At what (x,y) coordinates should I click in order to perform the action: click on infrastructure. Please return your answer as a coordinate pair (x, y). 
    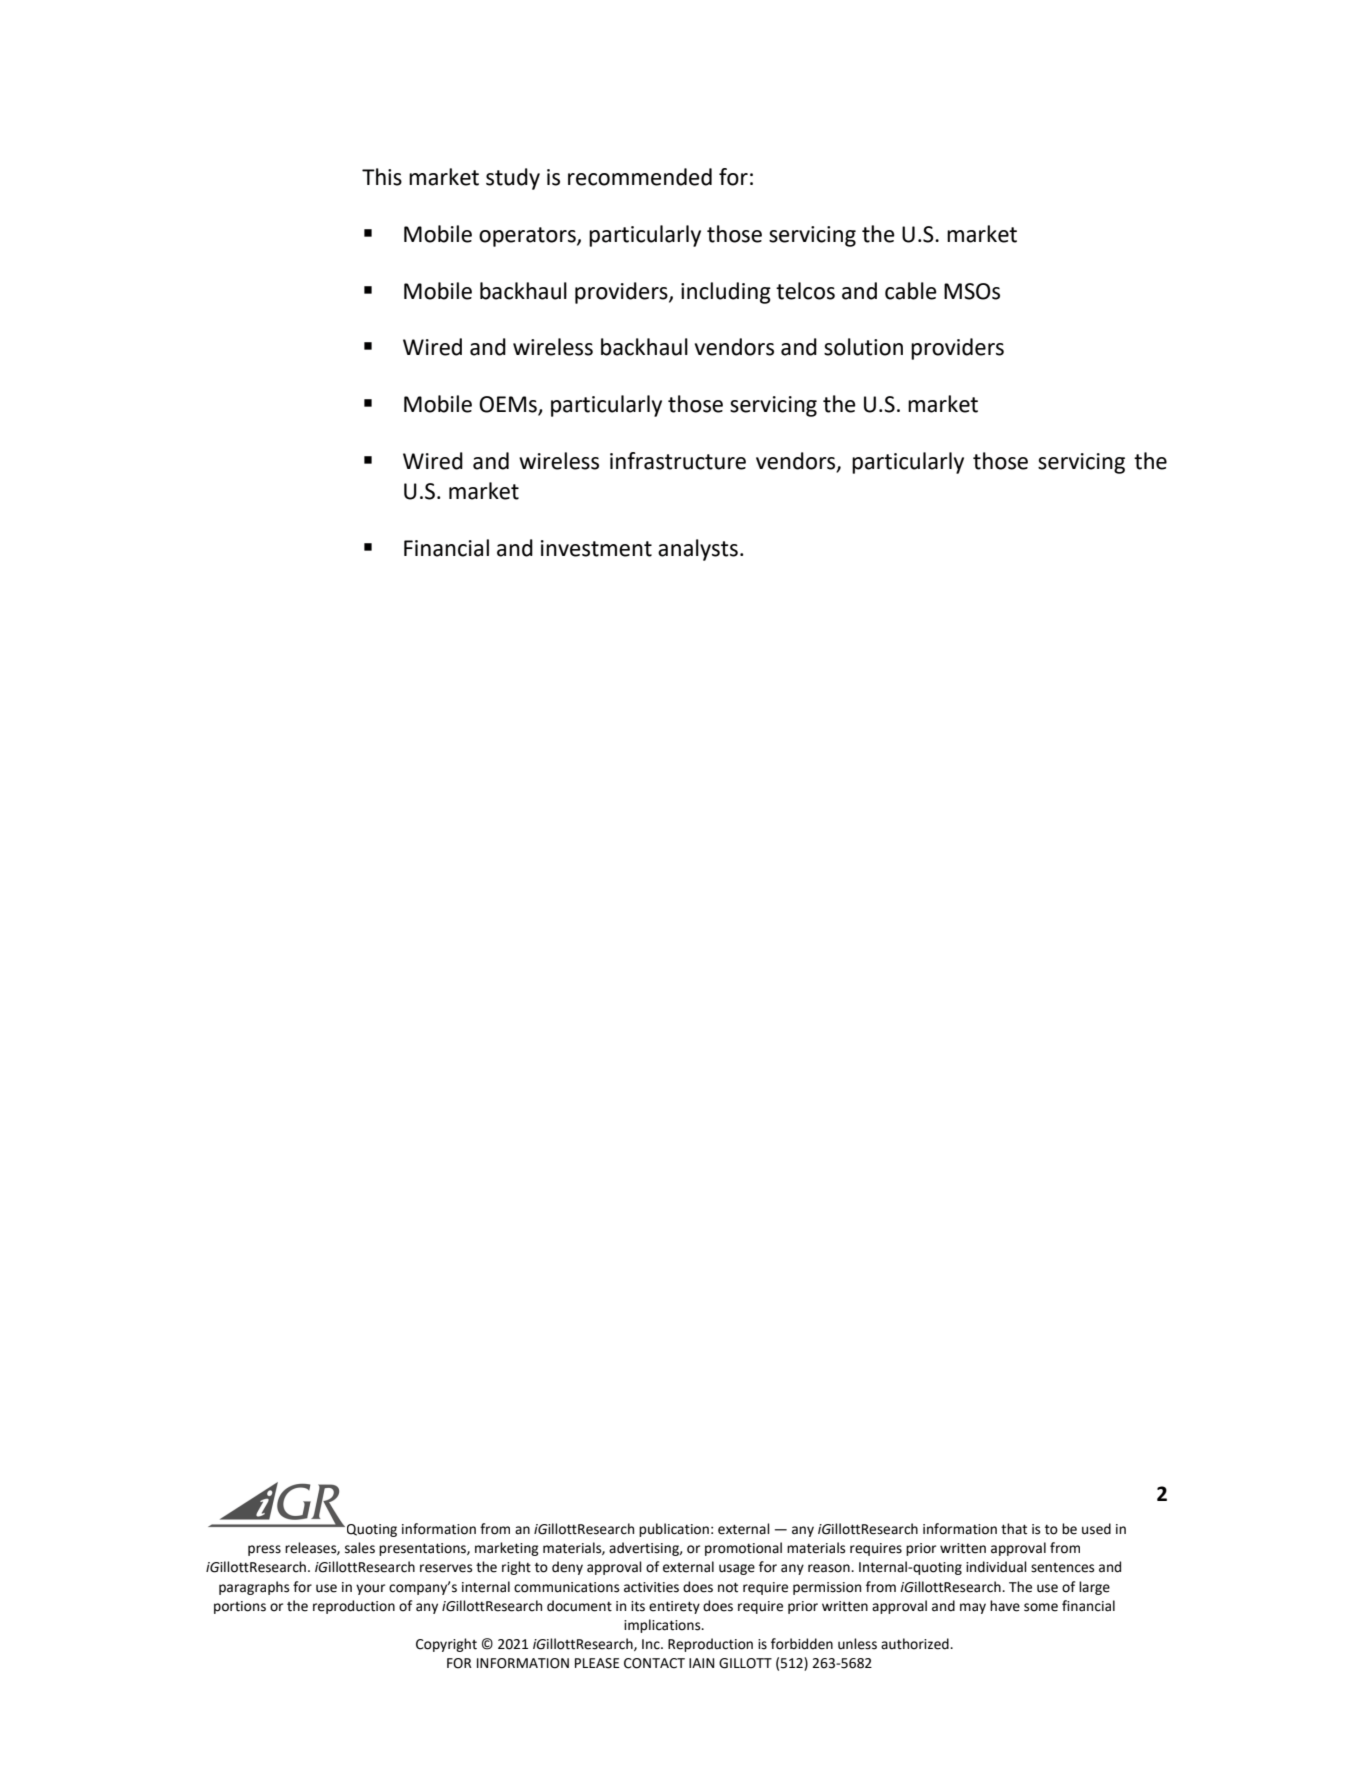
    Looking at the image, I should click on (678, 461).
